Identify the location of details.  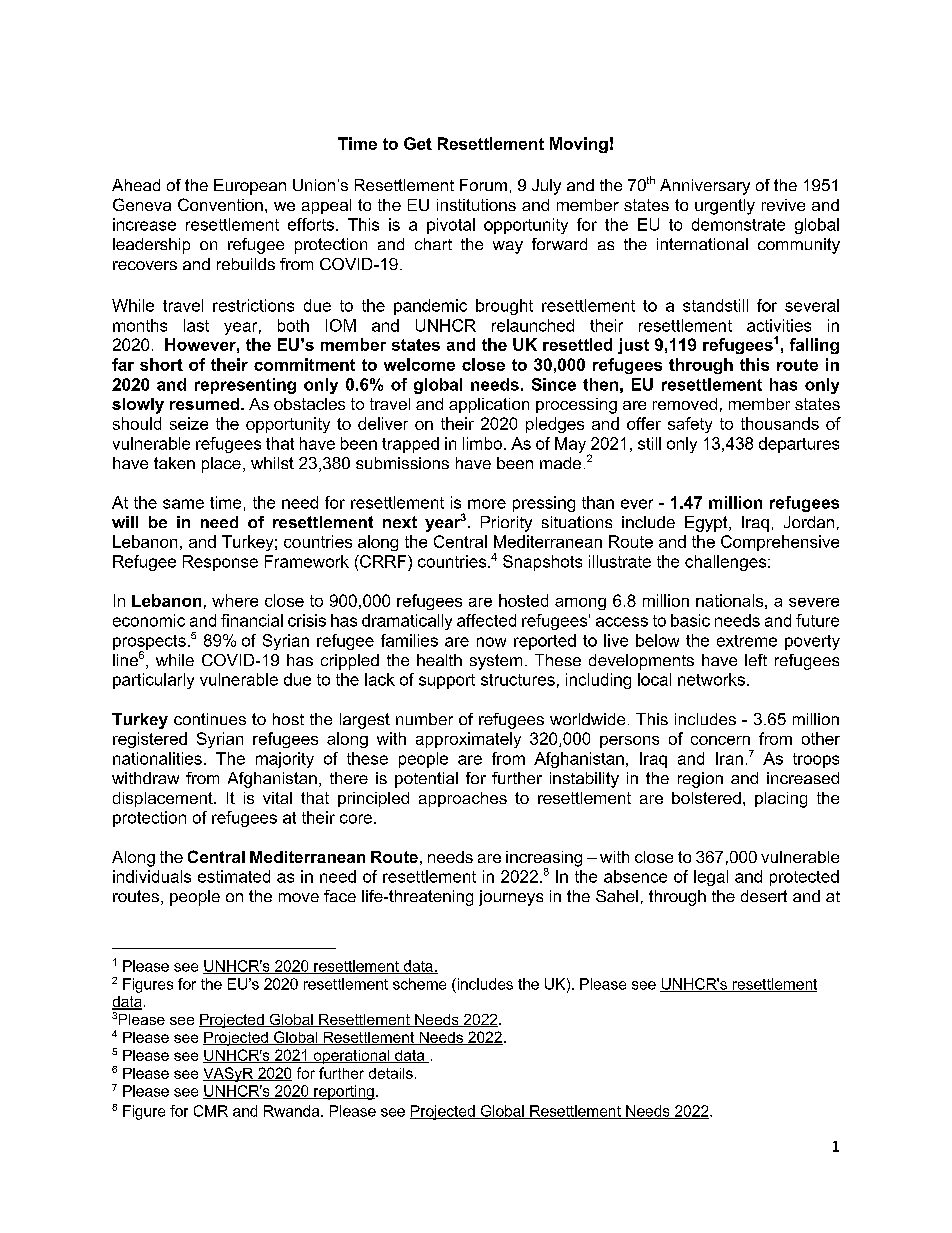
(391, 1073).
